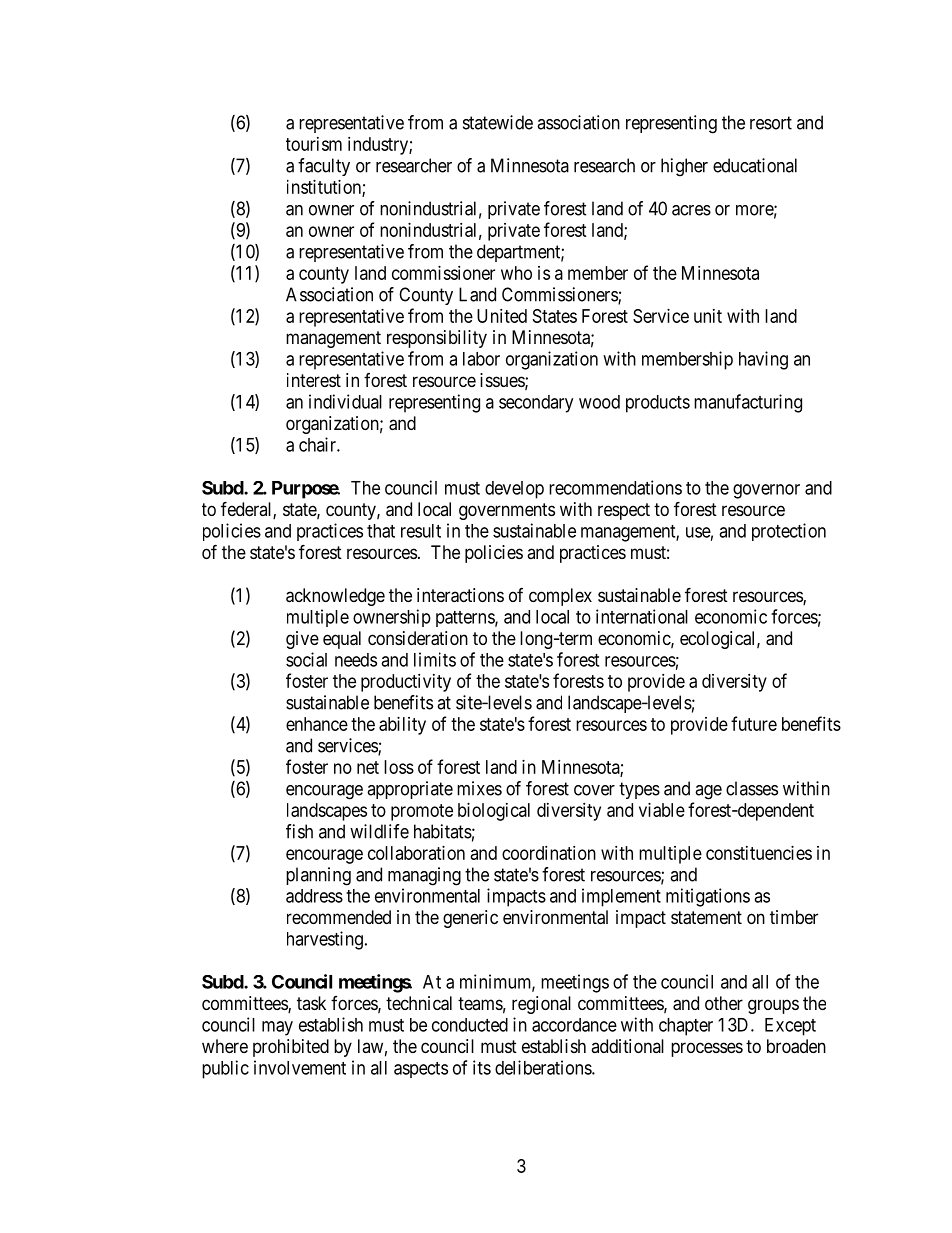 Image resolution: width=952 pixels, height=1233 pixels. I want to click on planning, so click(318, 876).
